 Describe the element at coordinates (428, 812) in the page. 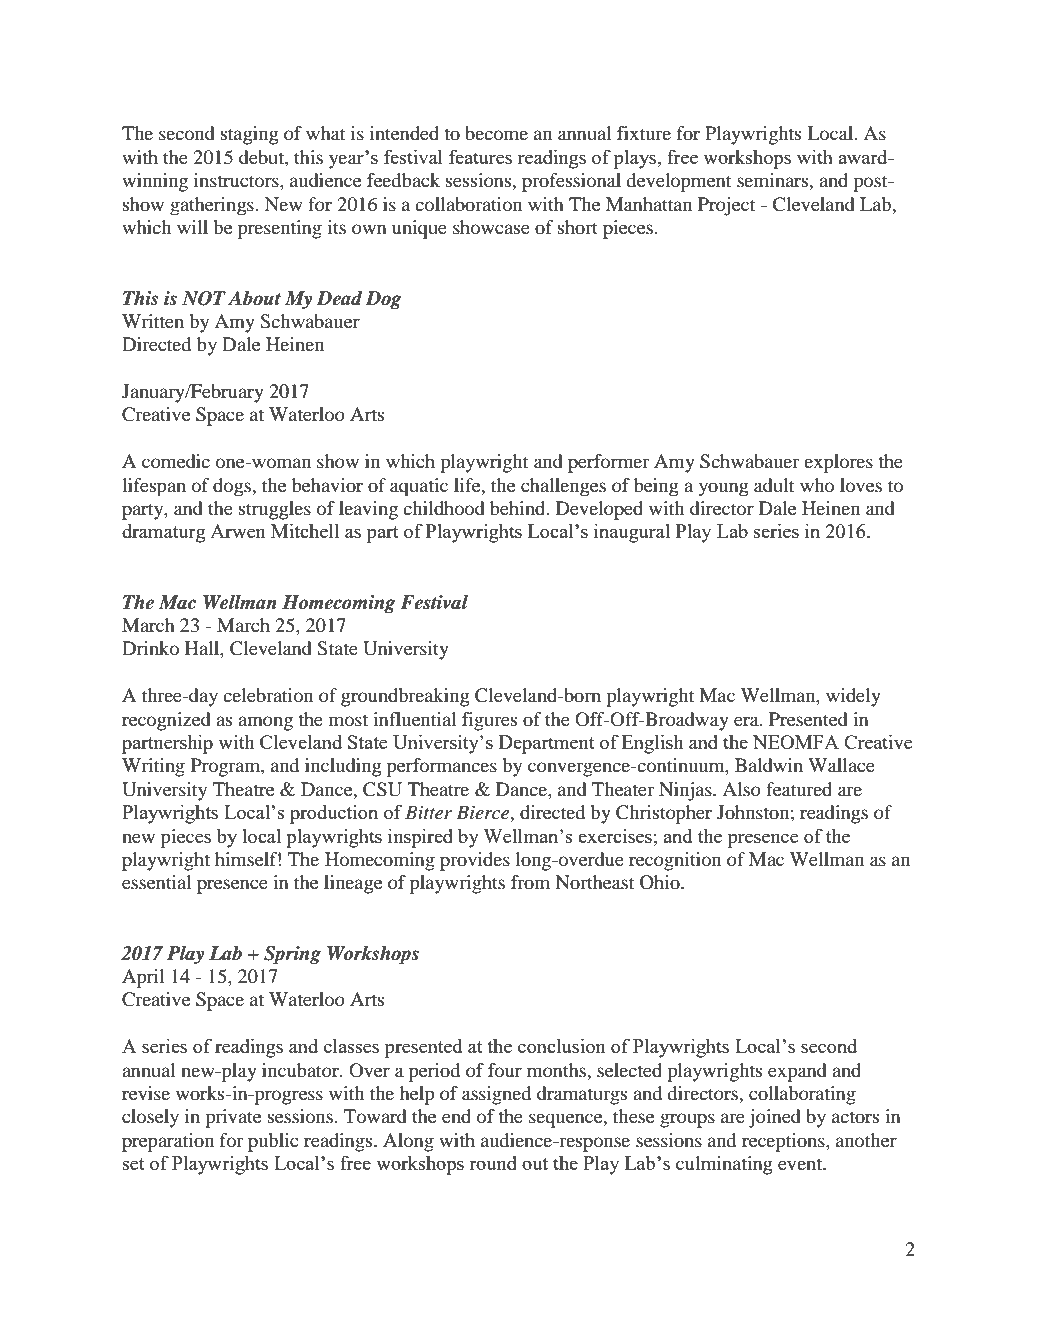

I see `Bitter` at that location.
